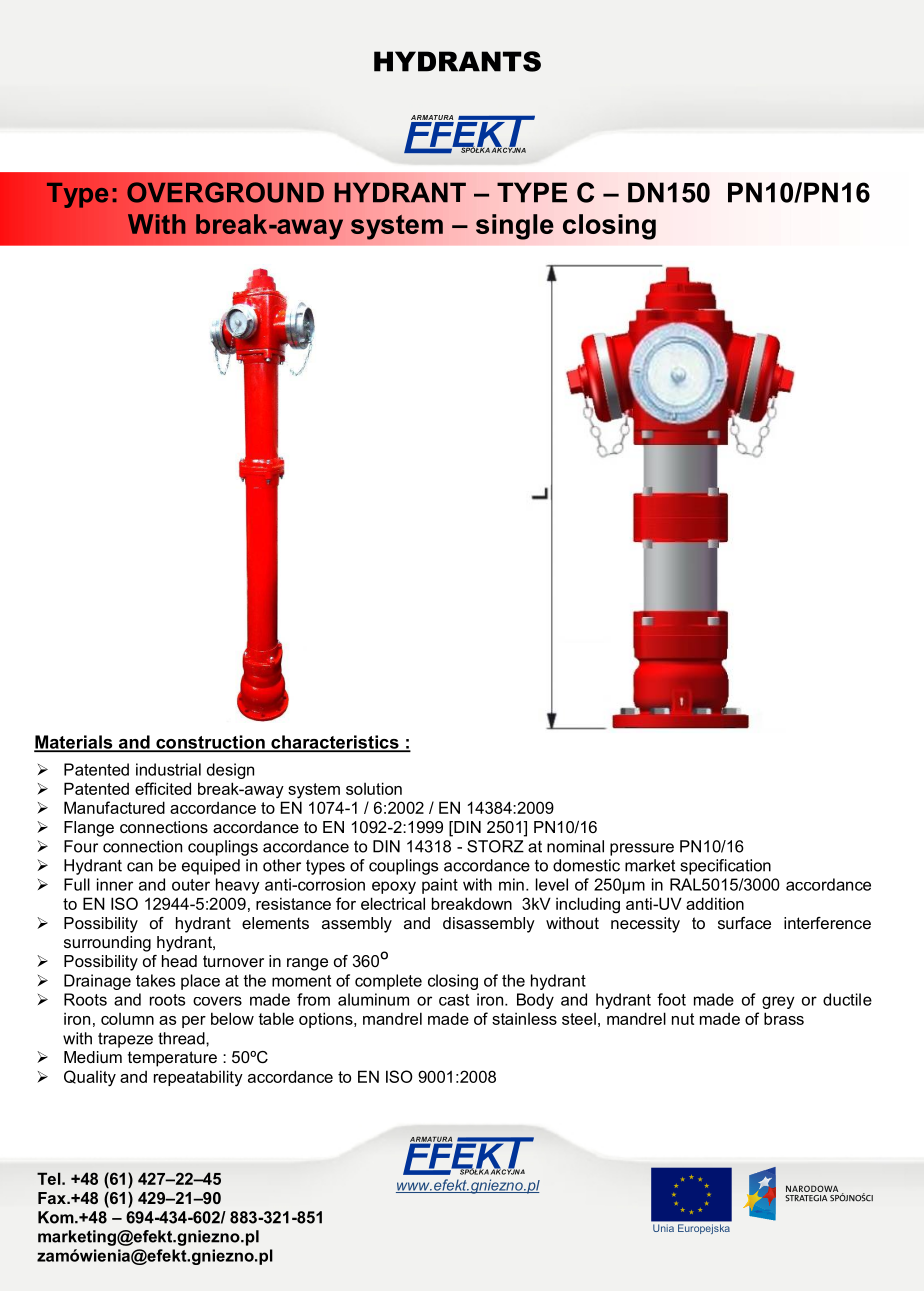 The image size is (924, 1291). What do you see at coordinates (172, 1059) in the page?
I see `temperature` at bounding box center [172, 1059].
